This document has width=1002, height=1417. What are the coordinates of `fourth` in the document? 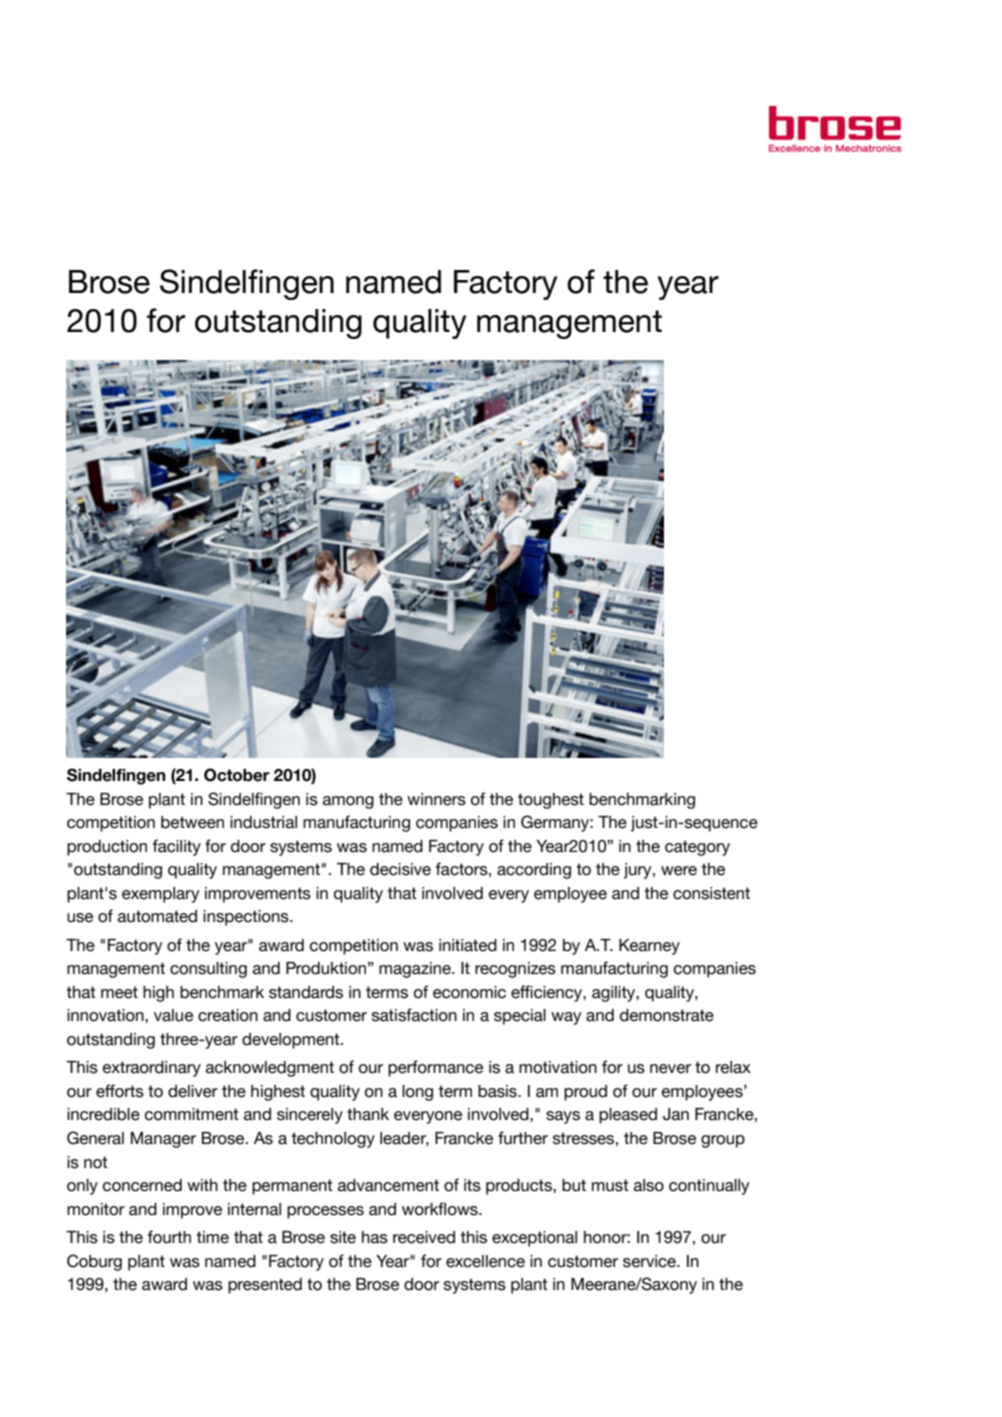 It's located at (169, 1237).
